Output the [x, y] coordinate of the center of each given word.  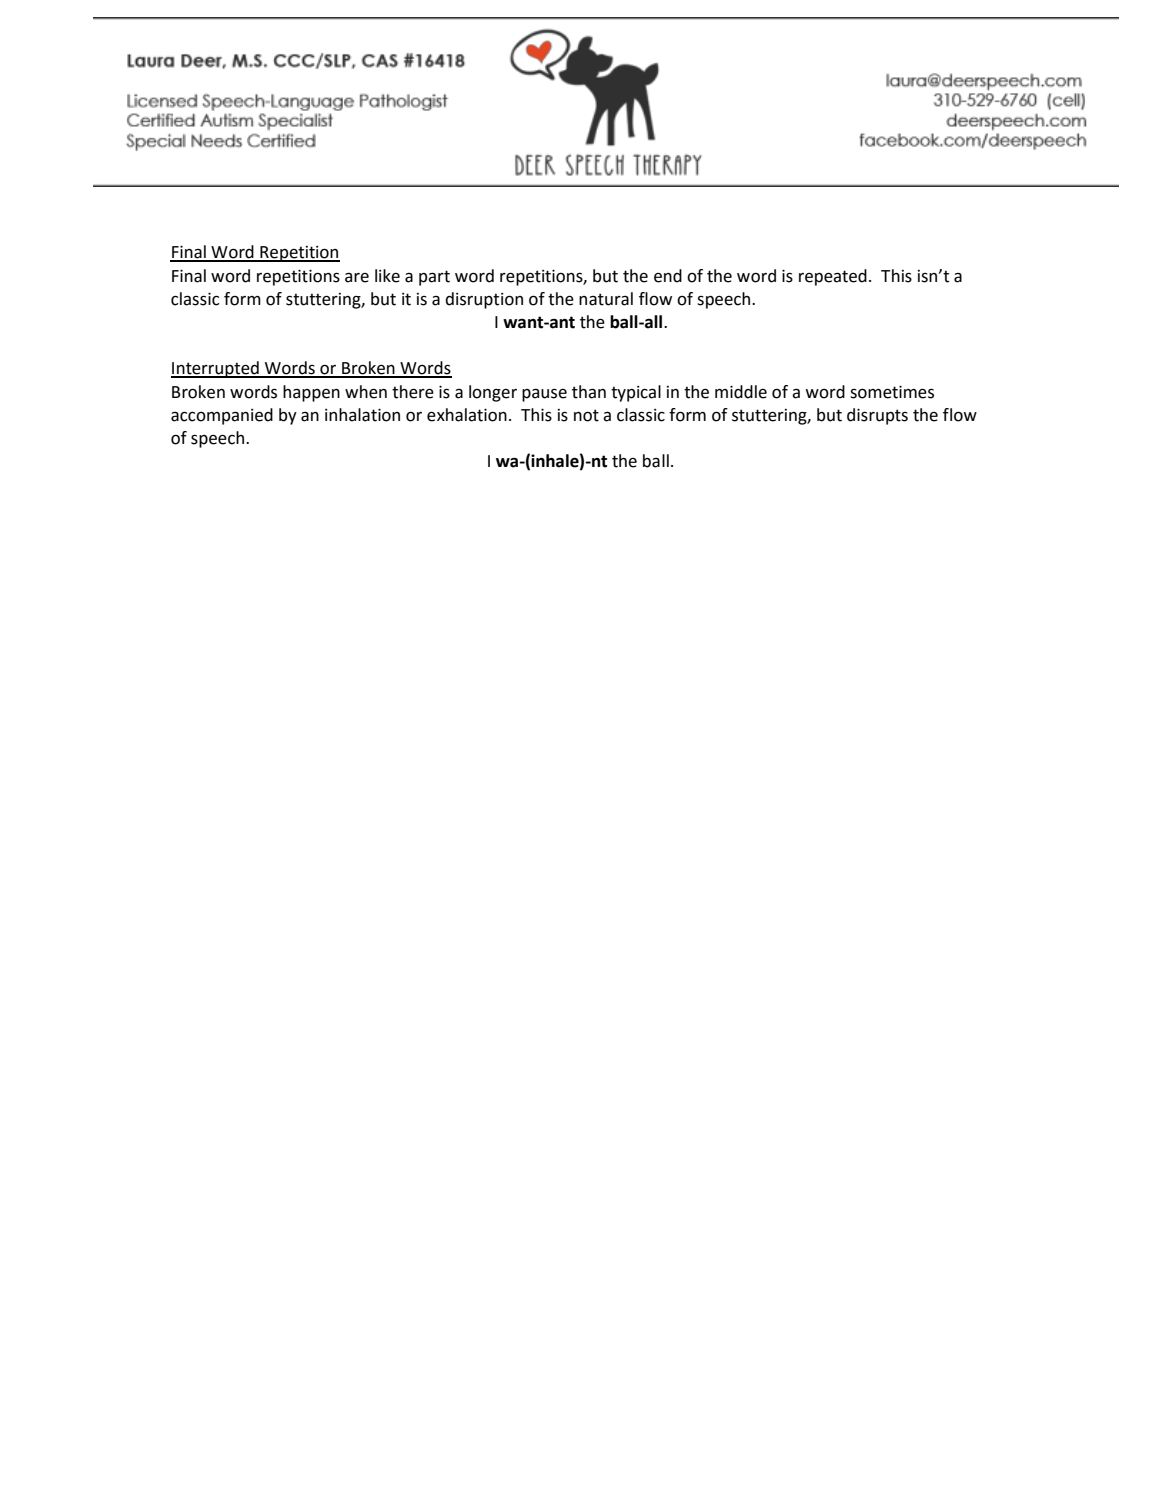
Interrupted [216, 369]
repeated [833, 277]
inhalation [362, 415]
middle [741, 392]
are [357, 278]
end [668, 276]
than [589, 392]
